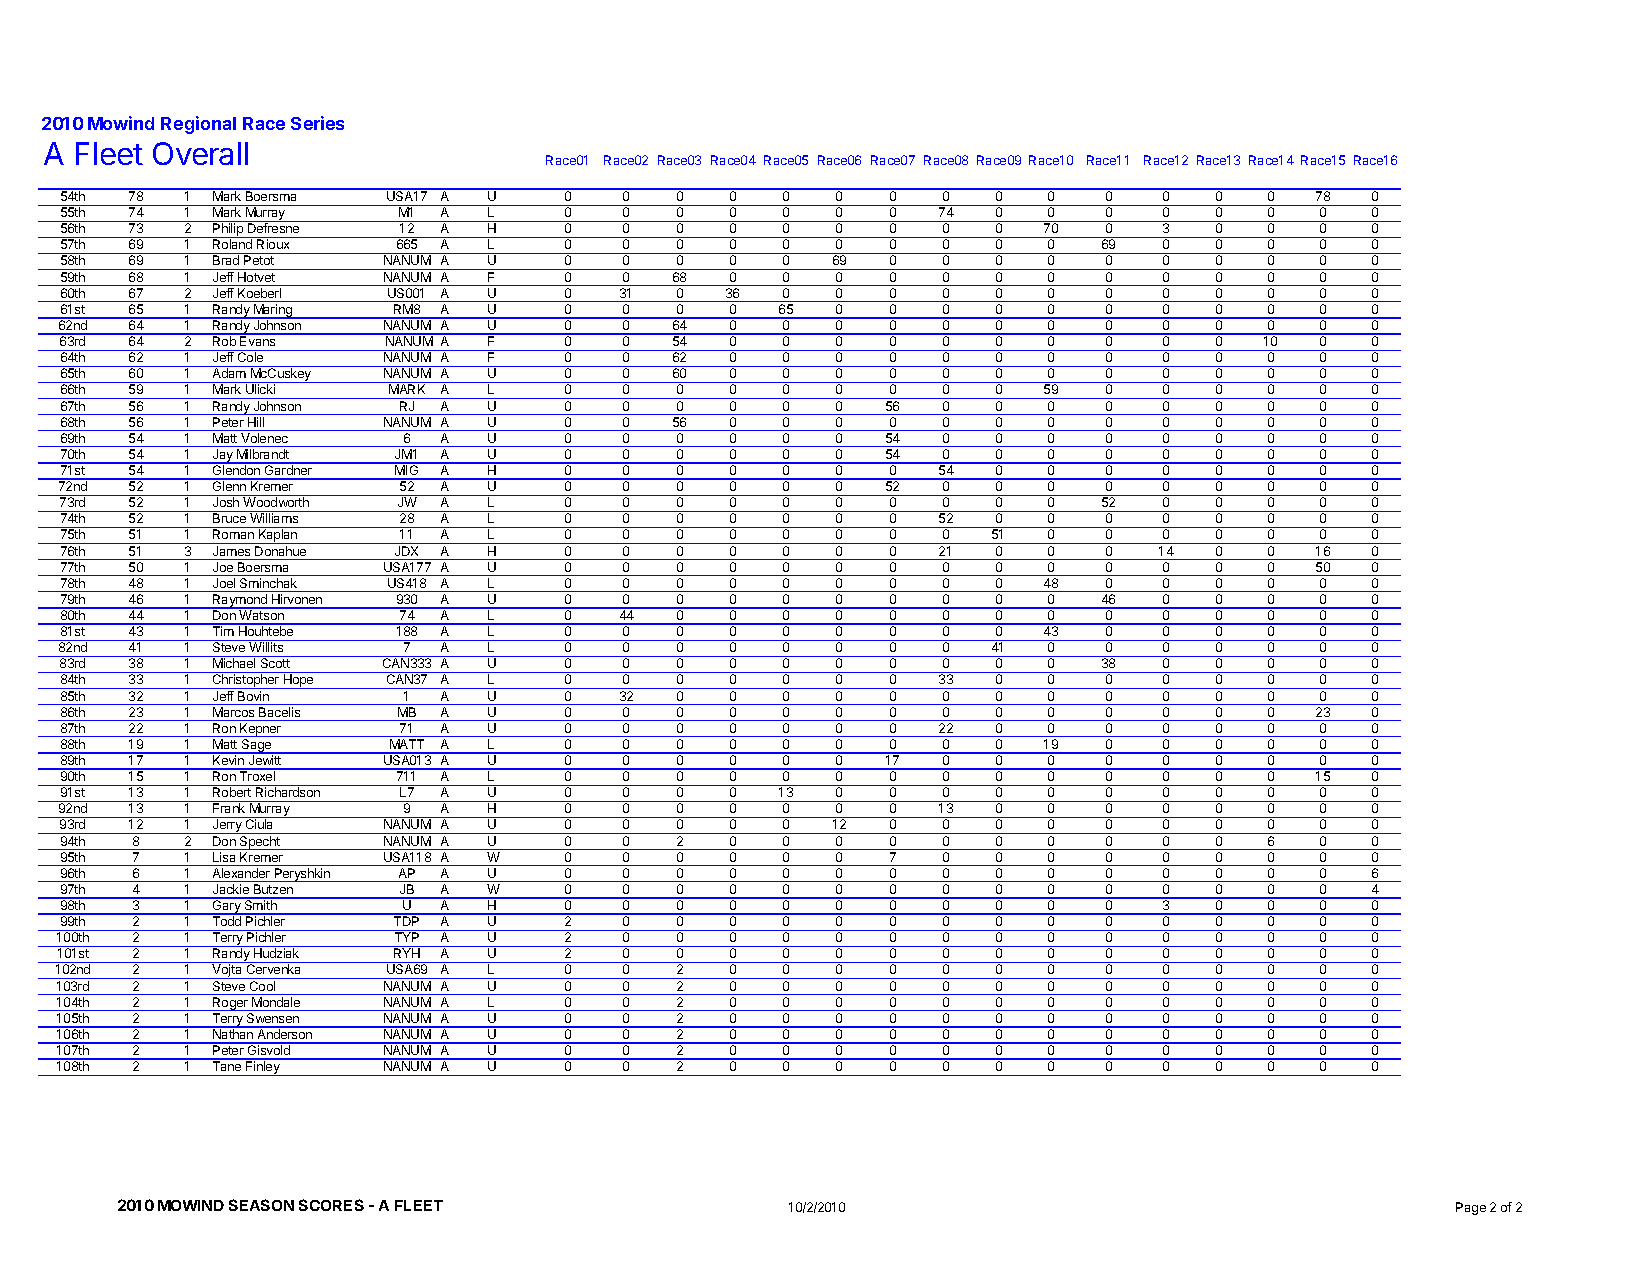 This screenshot has width=1636, height=1264. I want to click on SEASON, so click(261, 1205).
